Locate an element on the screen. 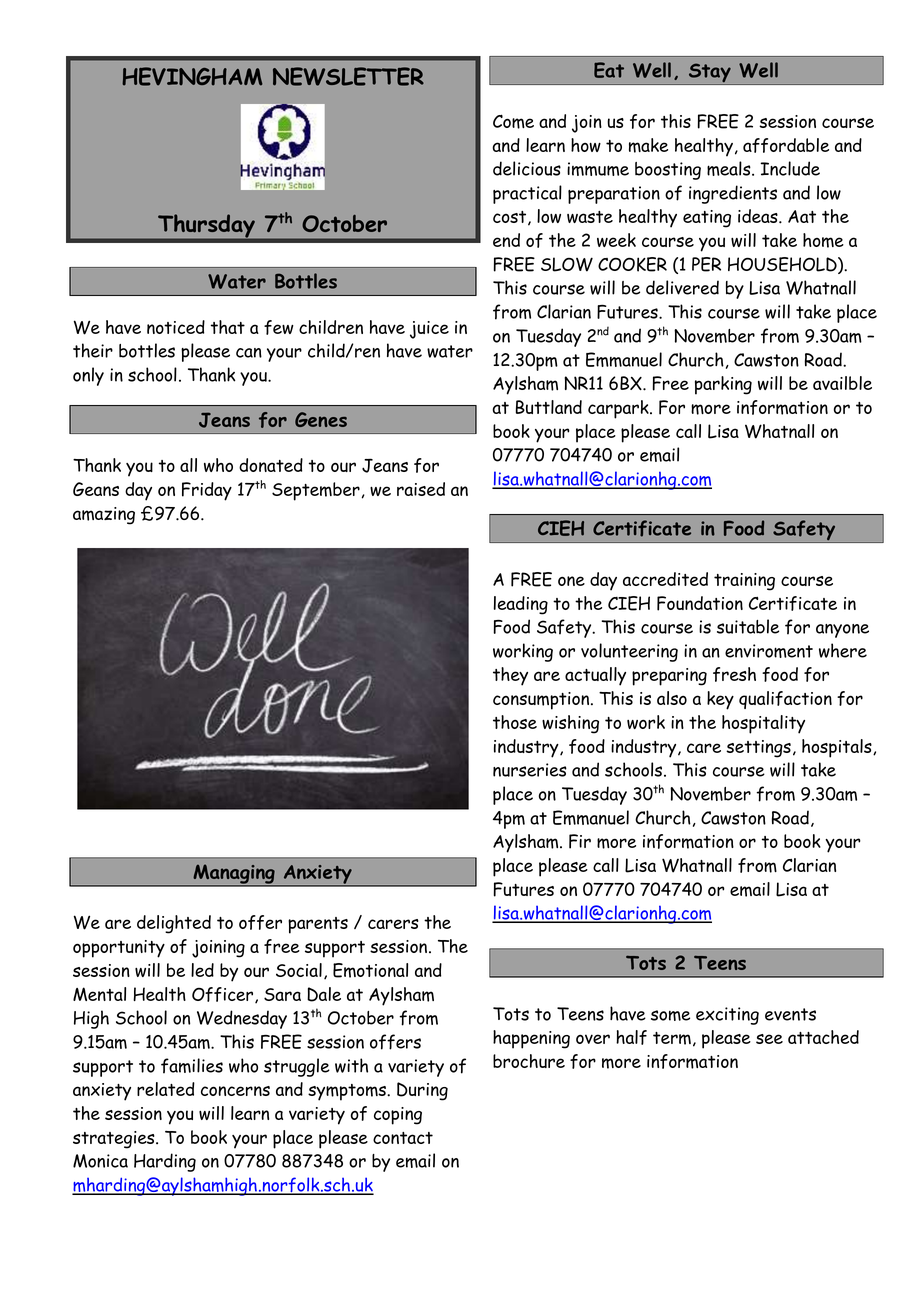  hospitality is located at coordinates (763, 724).
